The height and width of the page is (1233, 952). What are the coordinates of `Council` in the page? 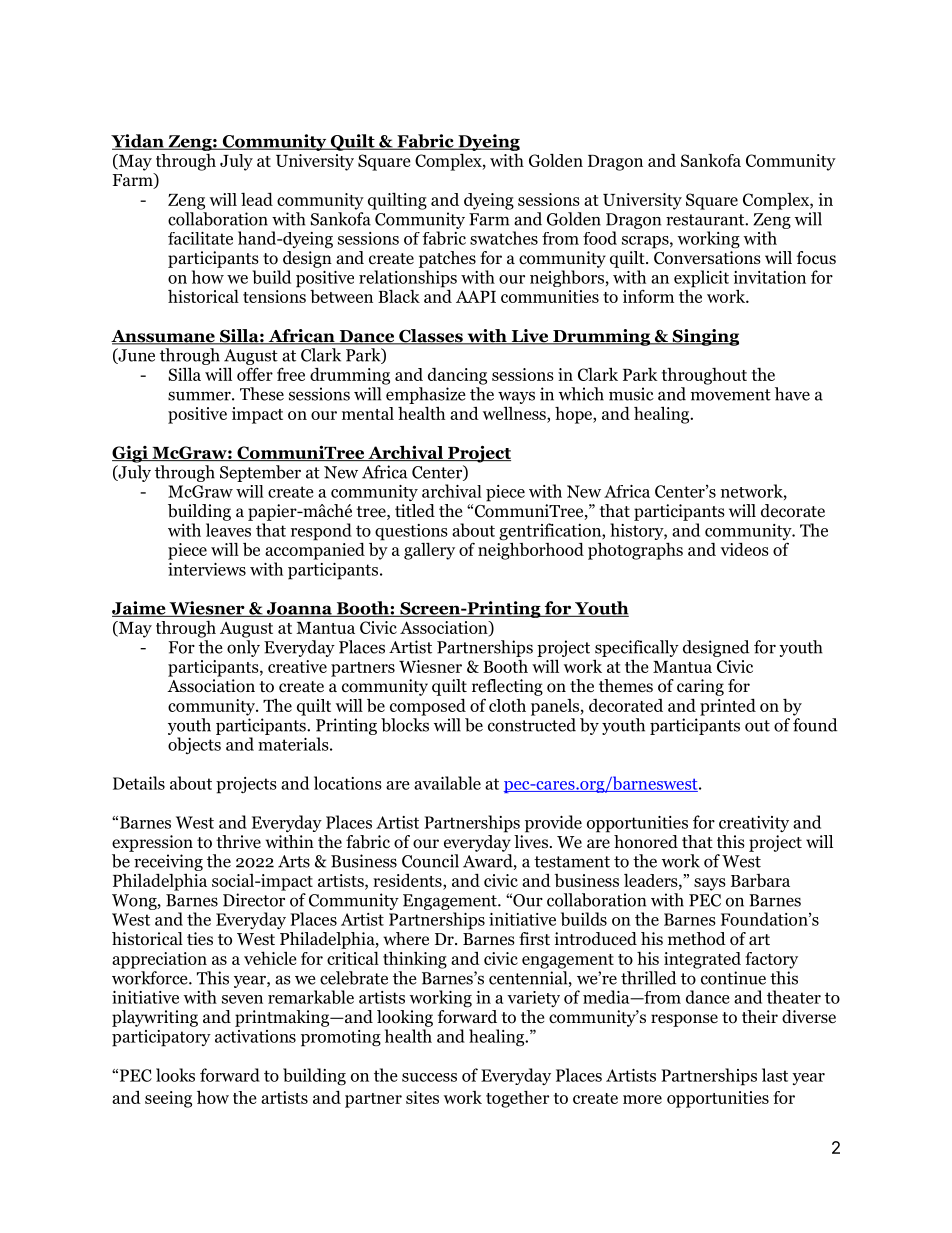 It's located at (430, 861).
